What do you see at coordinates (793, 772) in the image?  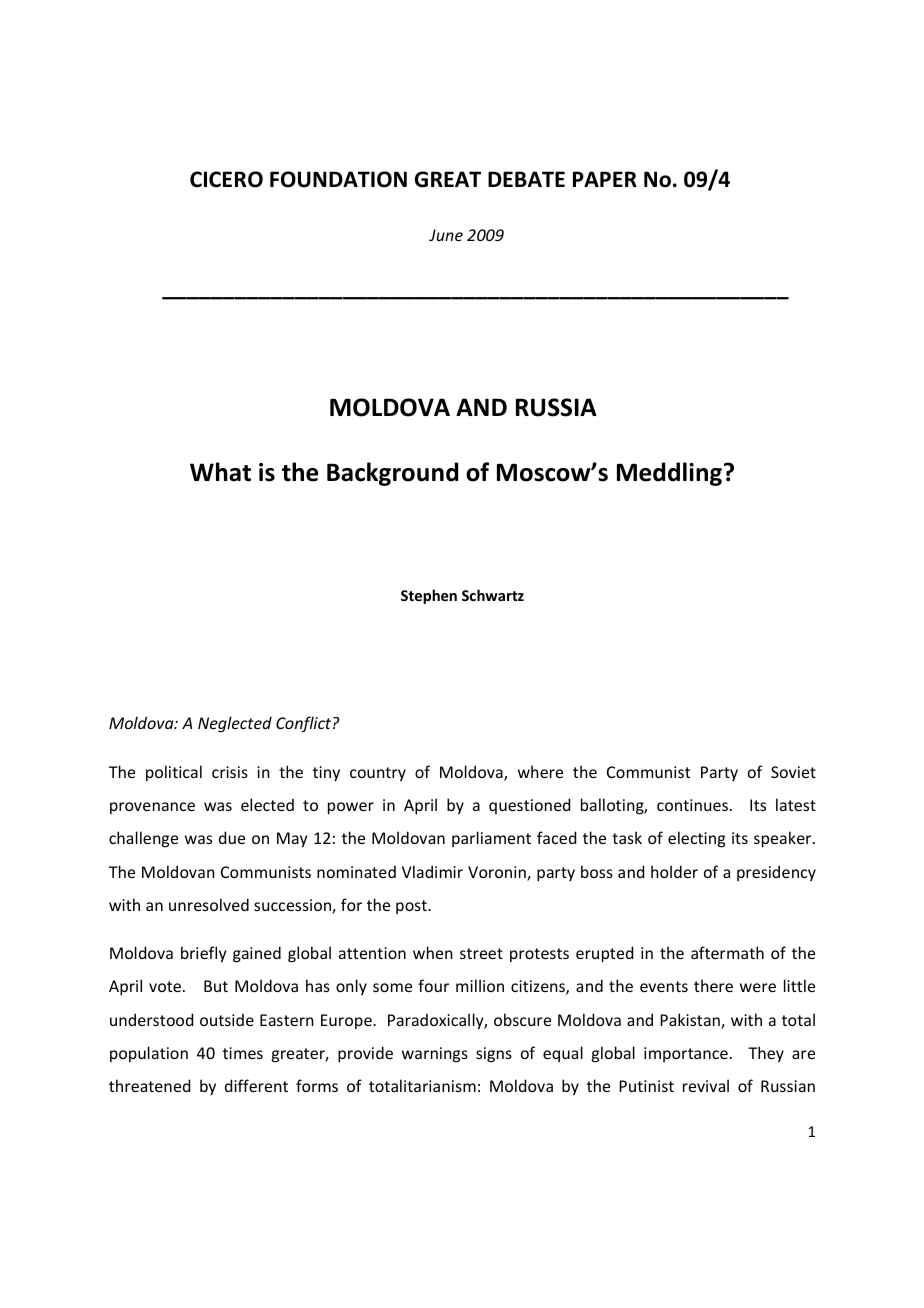 I see `Soviet` at bounding box center [793, 772].
